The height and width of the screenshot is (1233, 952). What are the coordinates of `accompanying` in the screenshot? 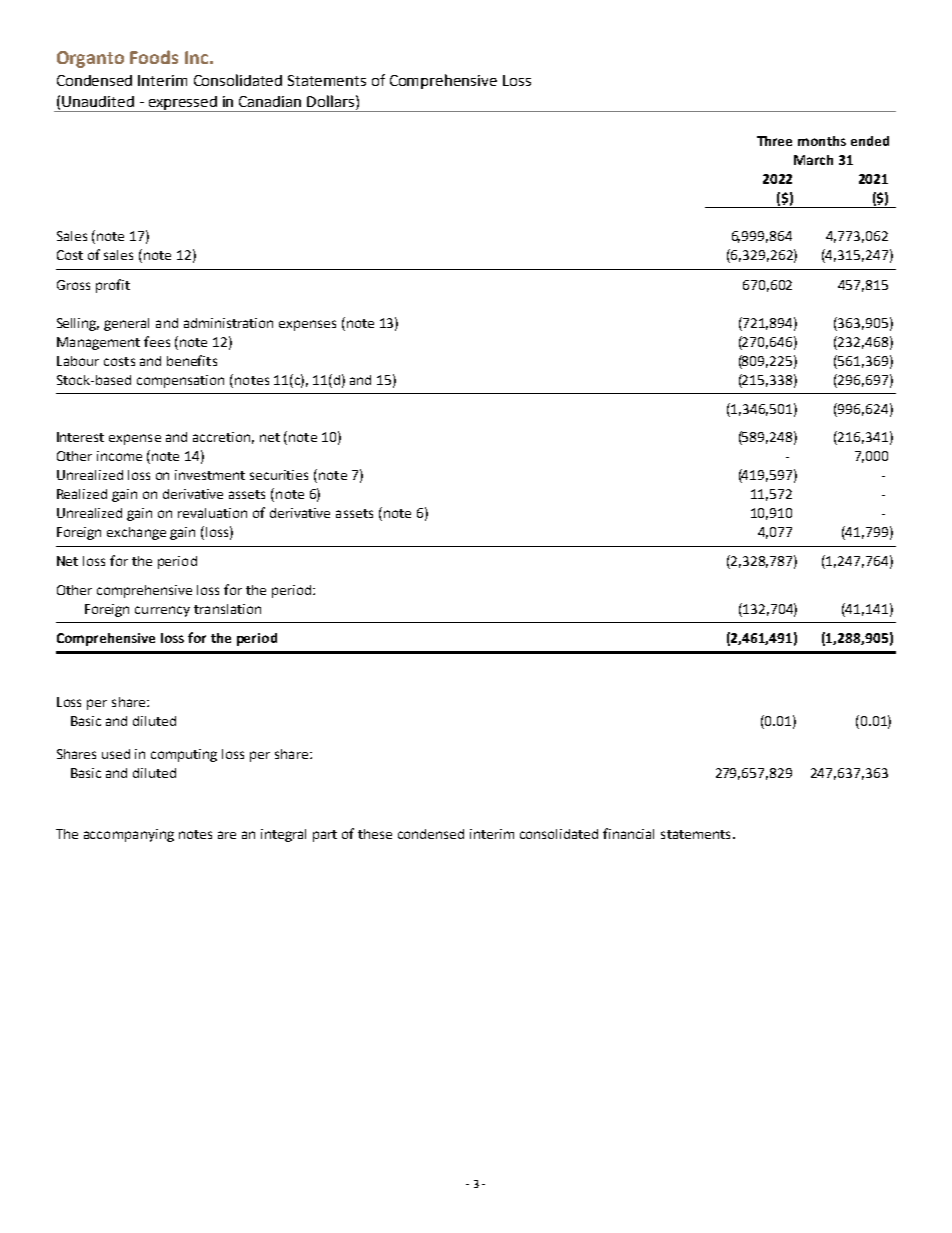 It's located at (129, 835).
